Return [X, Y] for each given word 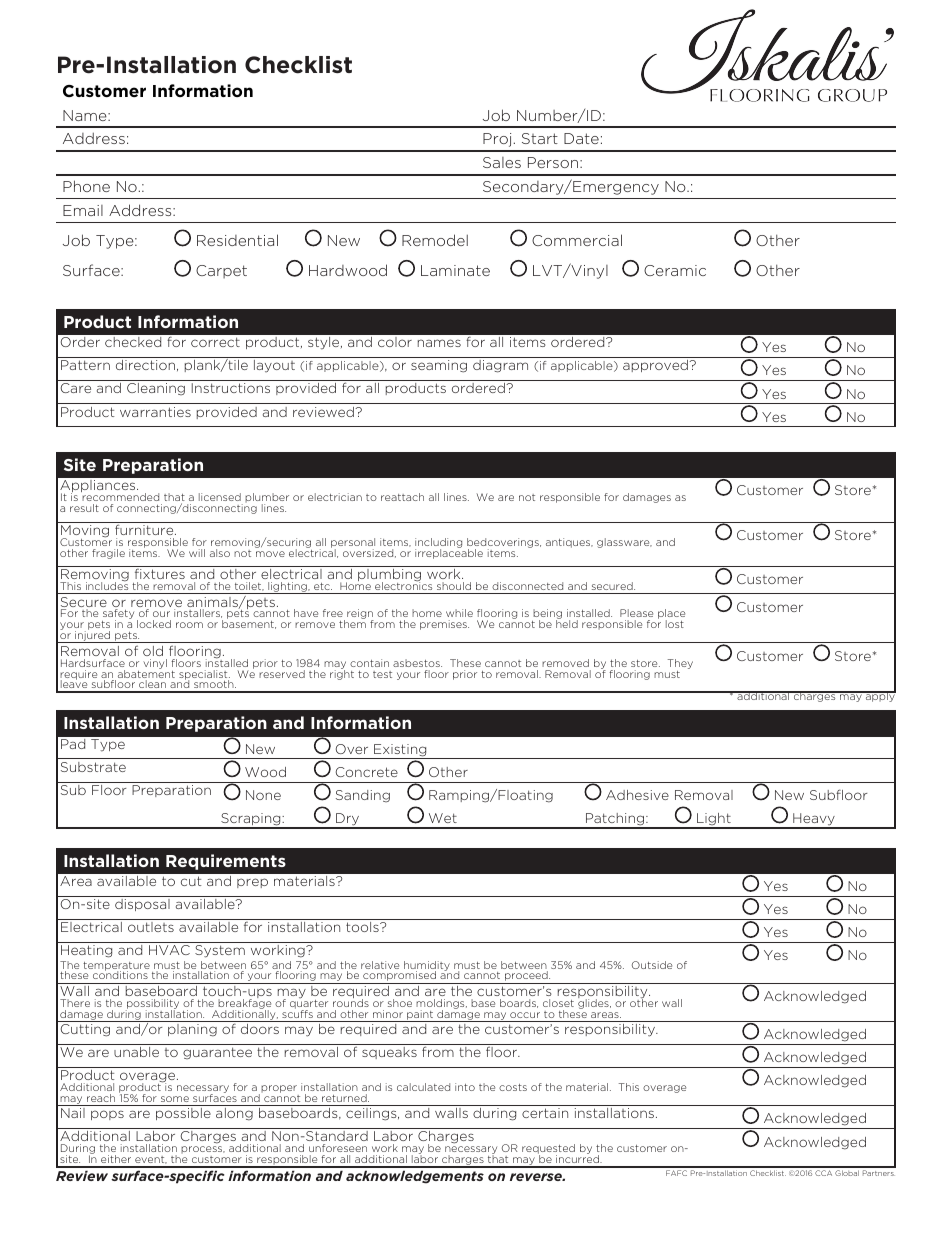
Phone [86, 186]
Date [581, 138]
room [189, 625]
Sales [502, 162]
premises [444, 625]
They [680, 664]
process [203, 1151]
